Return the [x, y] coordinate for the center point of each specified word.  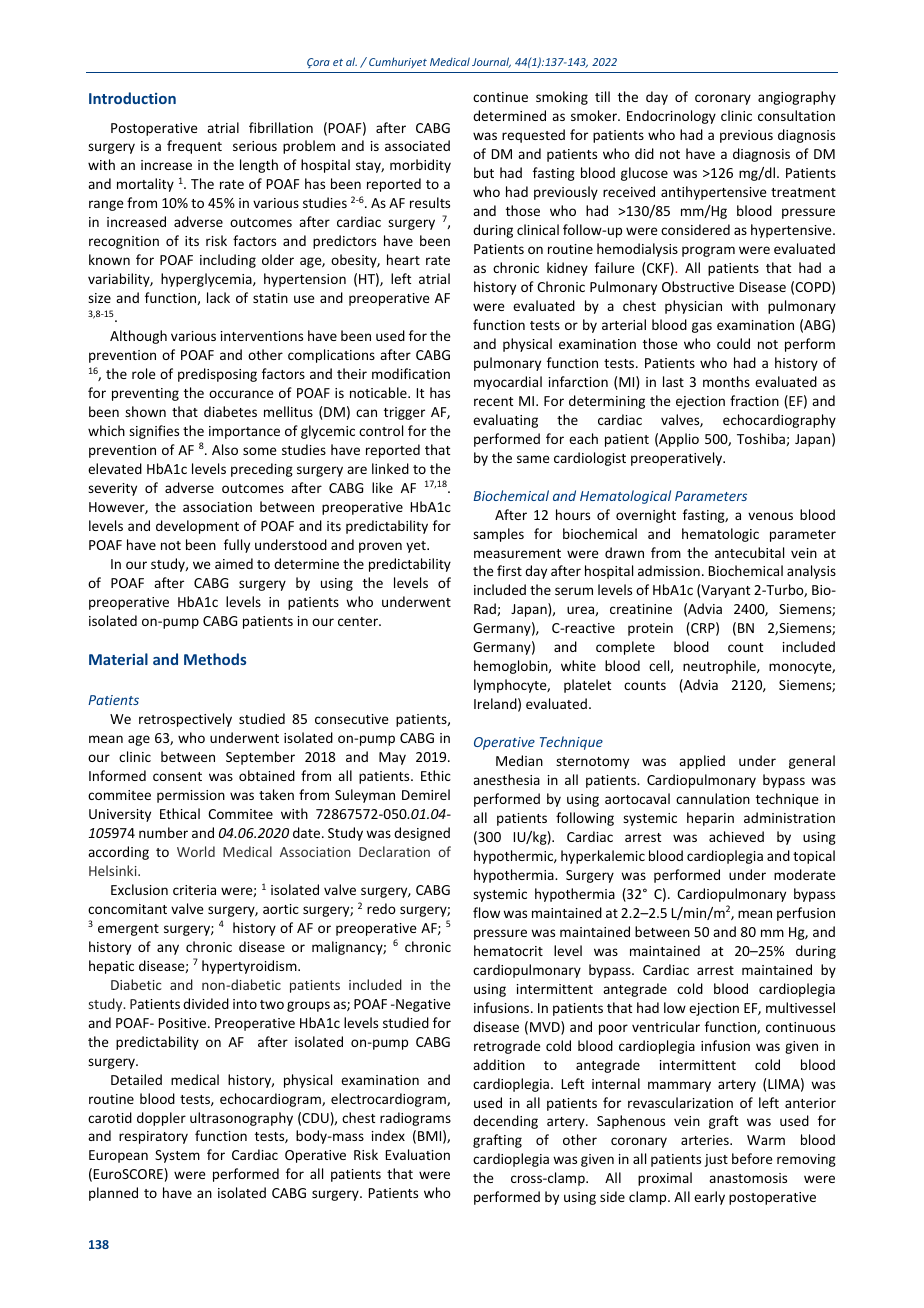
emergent [128, 930]
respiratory [153, 1137]
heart [403, 259]
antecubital [749, 552]
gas [702, 327]
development [197, 527]
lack [218, 297]
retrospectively [185, 720]
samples [498, 535]
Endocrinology [671, 117]
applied [702, 762]
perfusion [806, 914]
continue [500, 97]
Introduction [132, 98]
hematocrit [508, 950]
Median [519, 760]
